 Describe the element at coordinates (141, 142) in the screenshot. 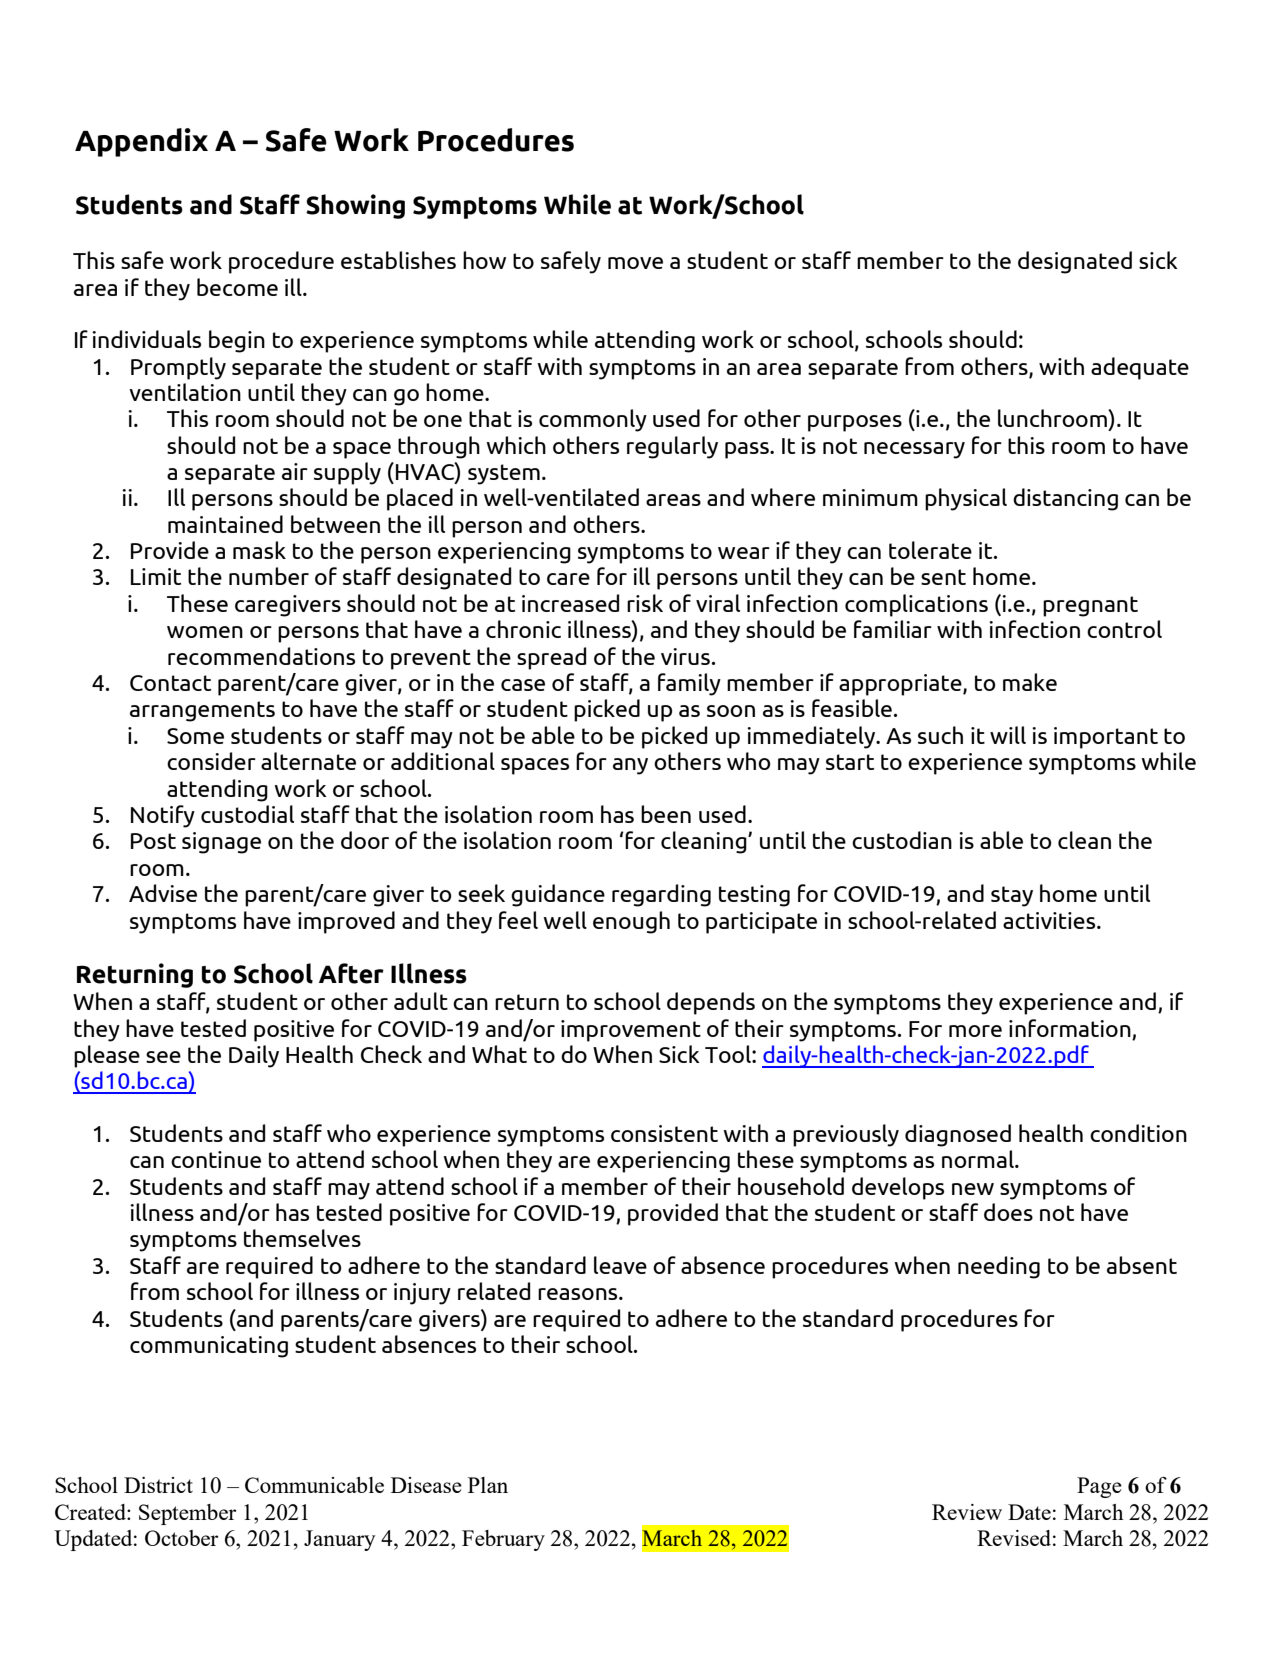

I see `Appendix` at that location.
